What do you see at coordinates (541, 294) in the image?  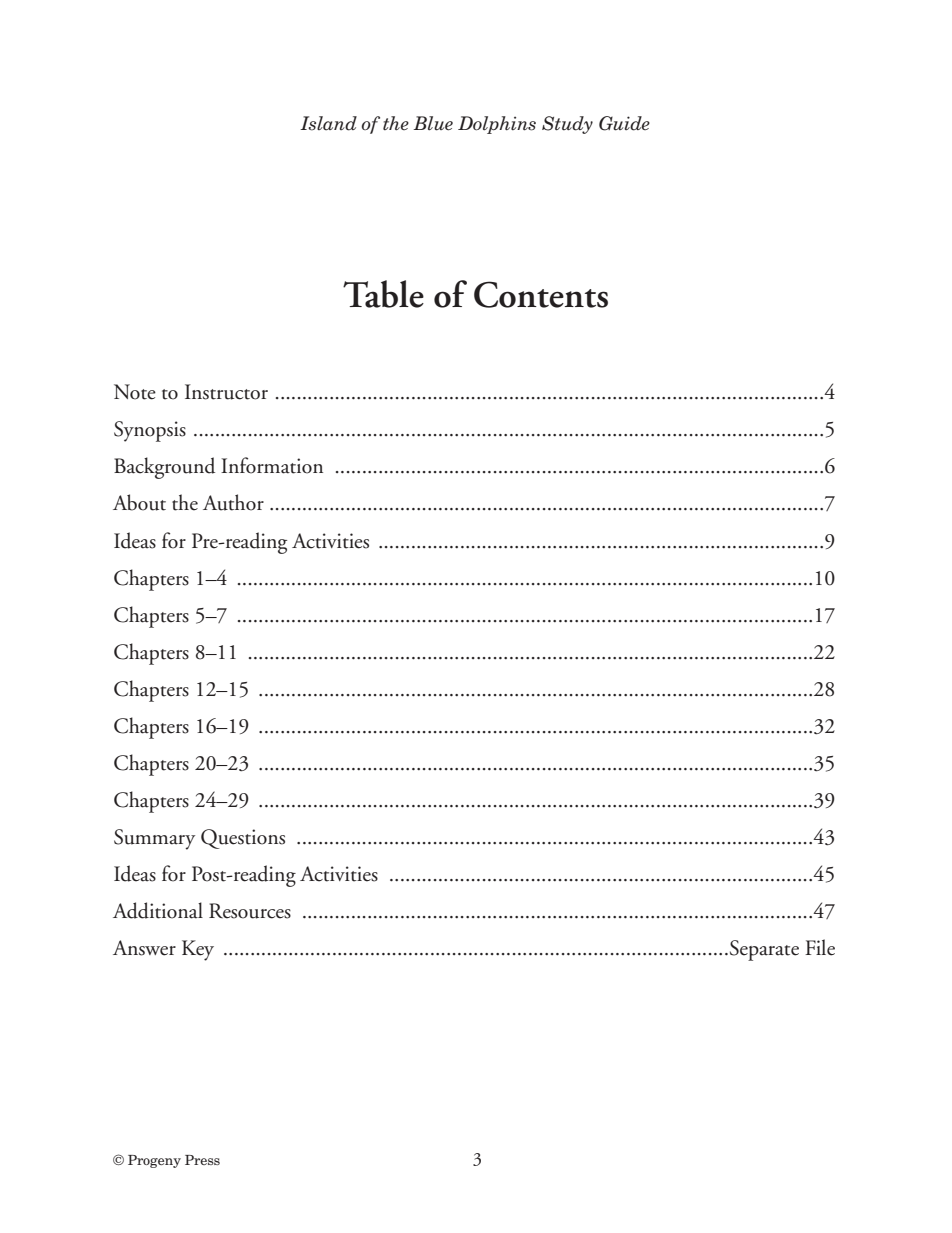 I see `Contents` at bounding box center [541, 294].
